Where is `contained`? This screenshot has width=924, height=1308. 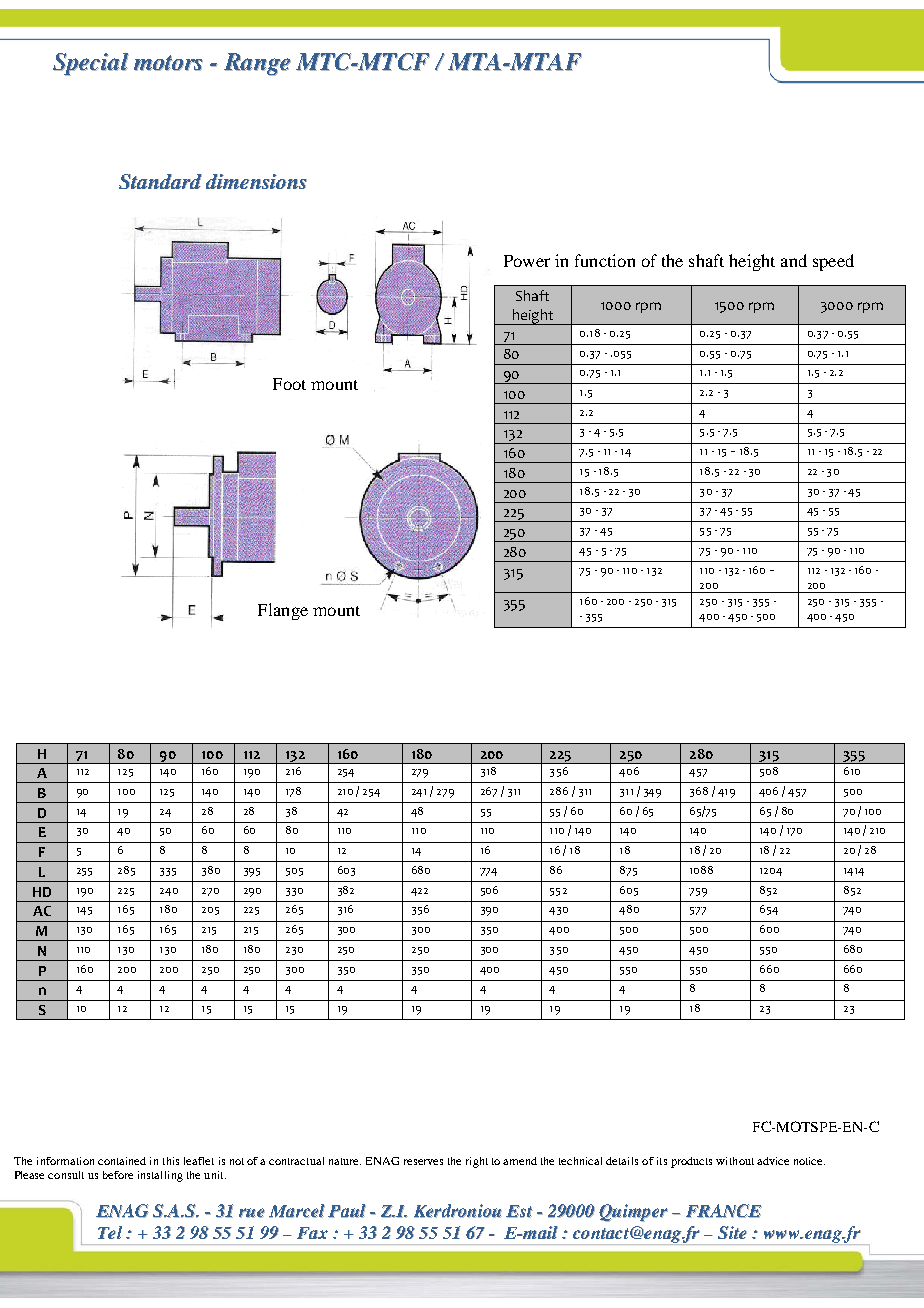
contained is located at coordinates (122, 1161).
